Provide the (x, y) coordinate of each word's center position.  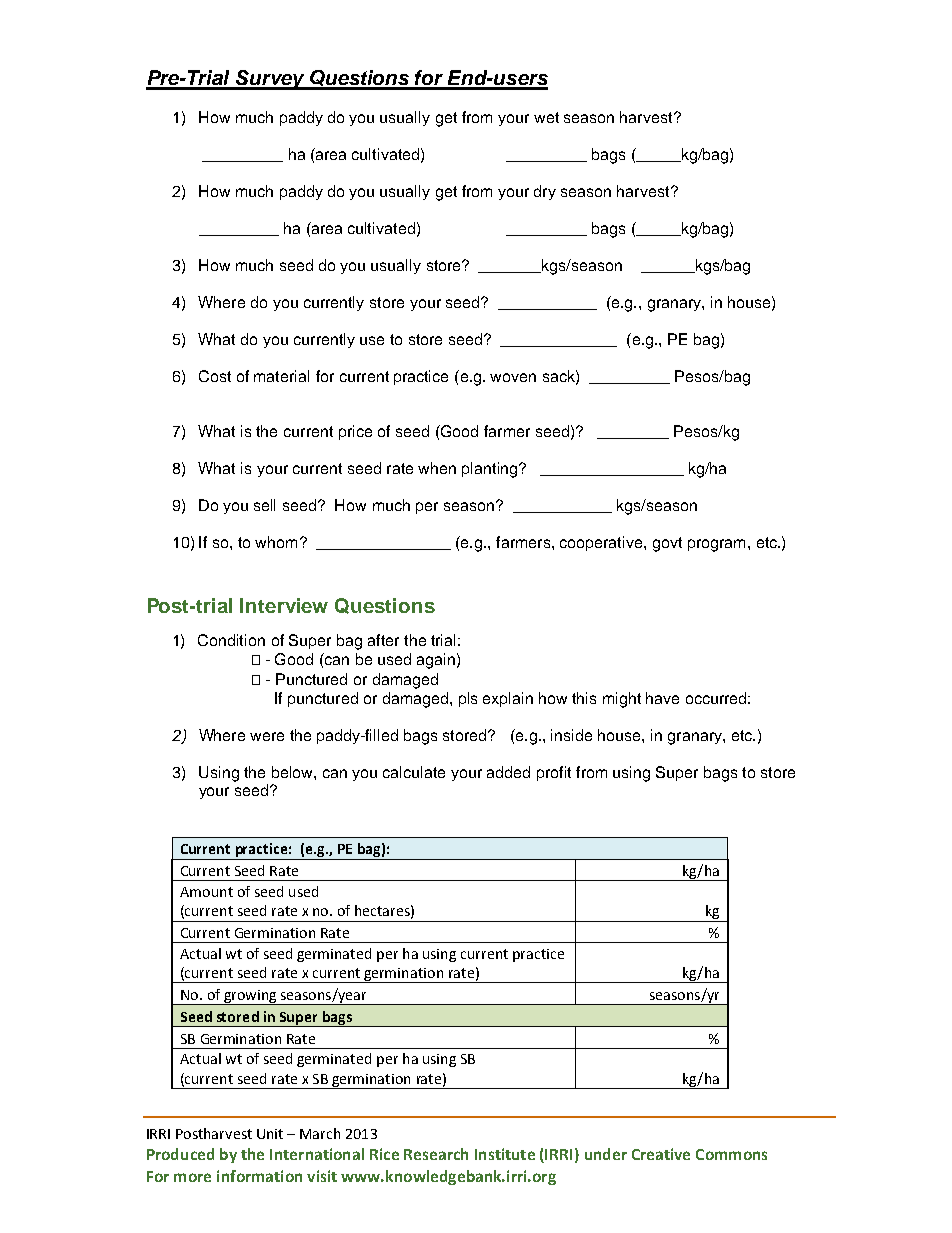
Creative (661, 1154)
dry (545, 192)
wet (546, 117)
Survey (270, 80)
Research (436, 1154)
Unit (270, 1134)
